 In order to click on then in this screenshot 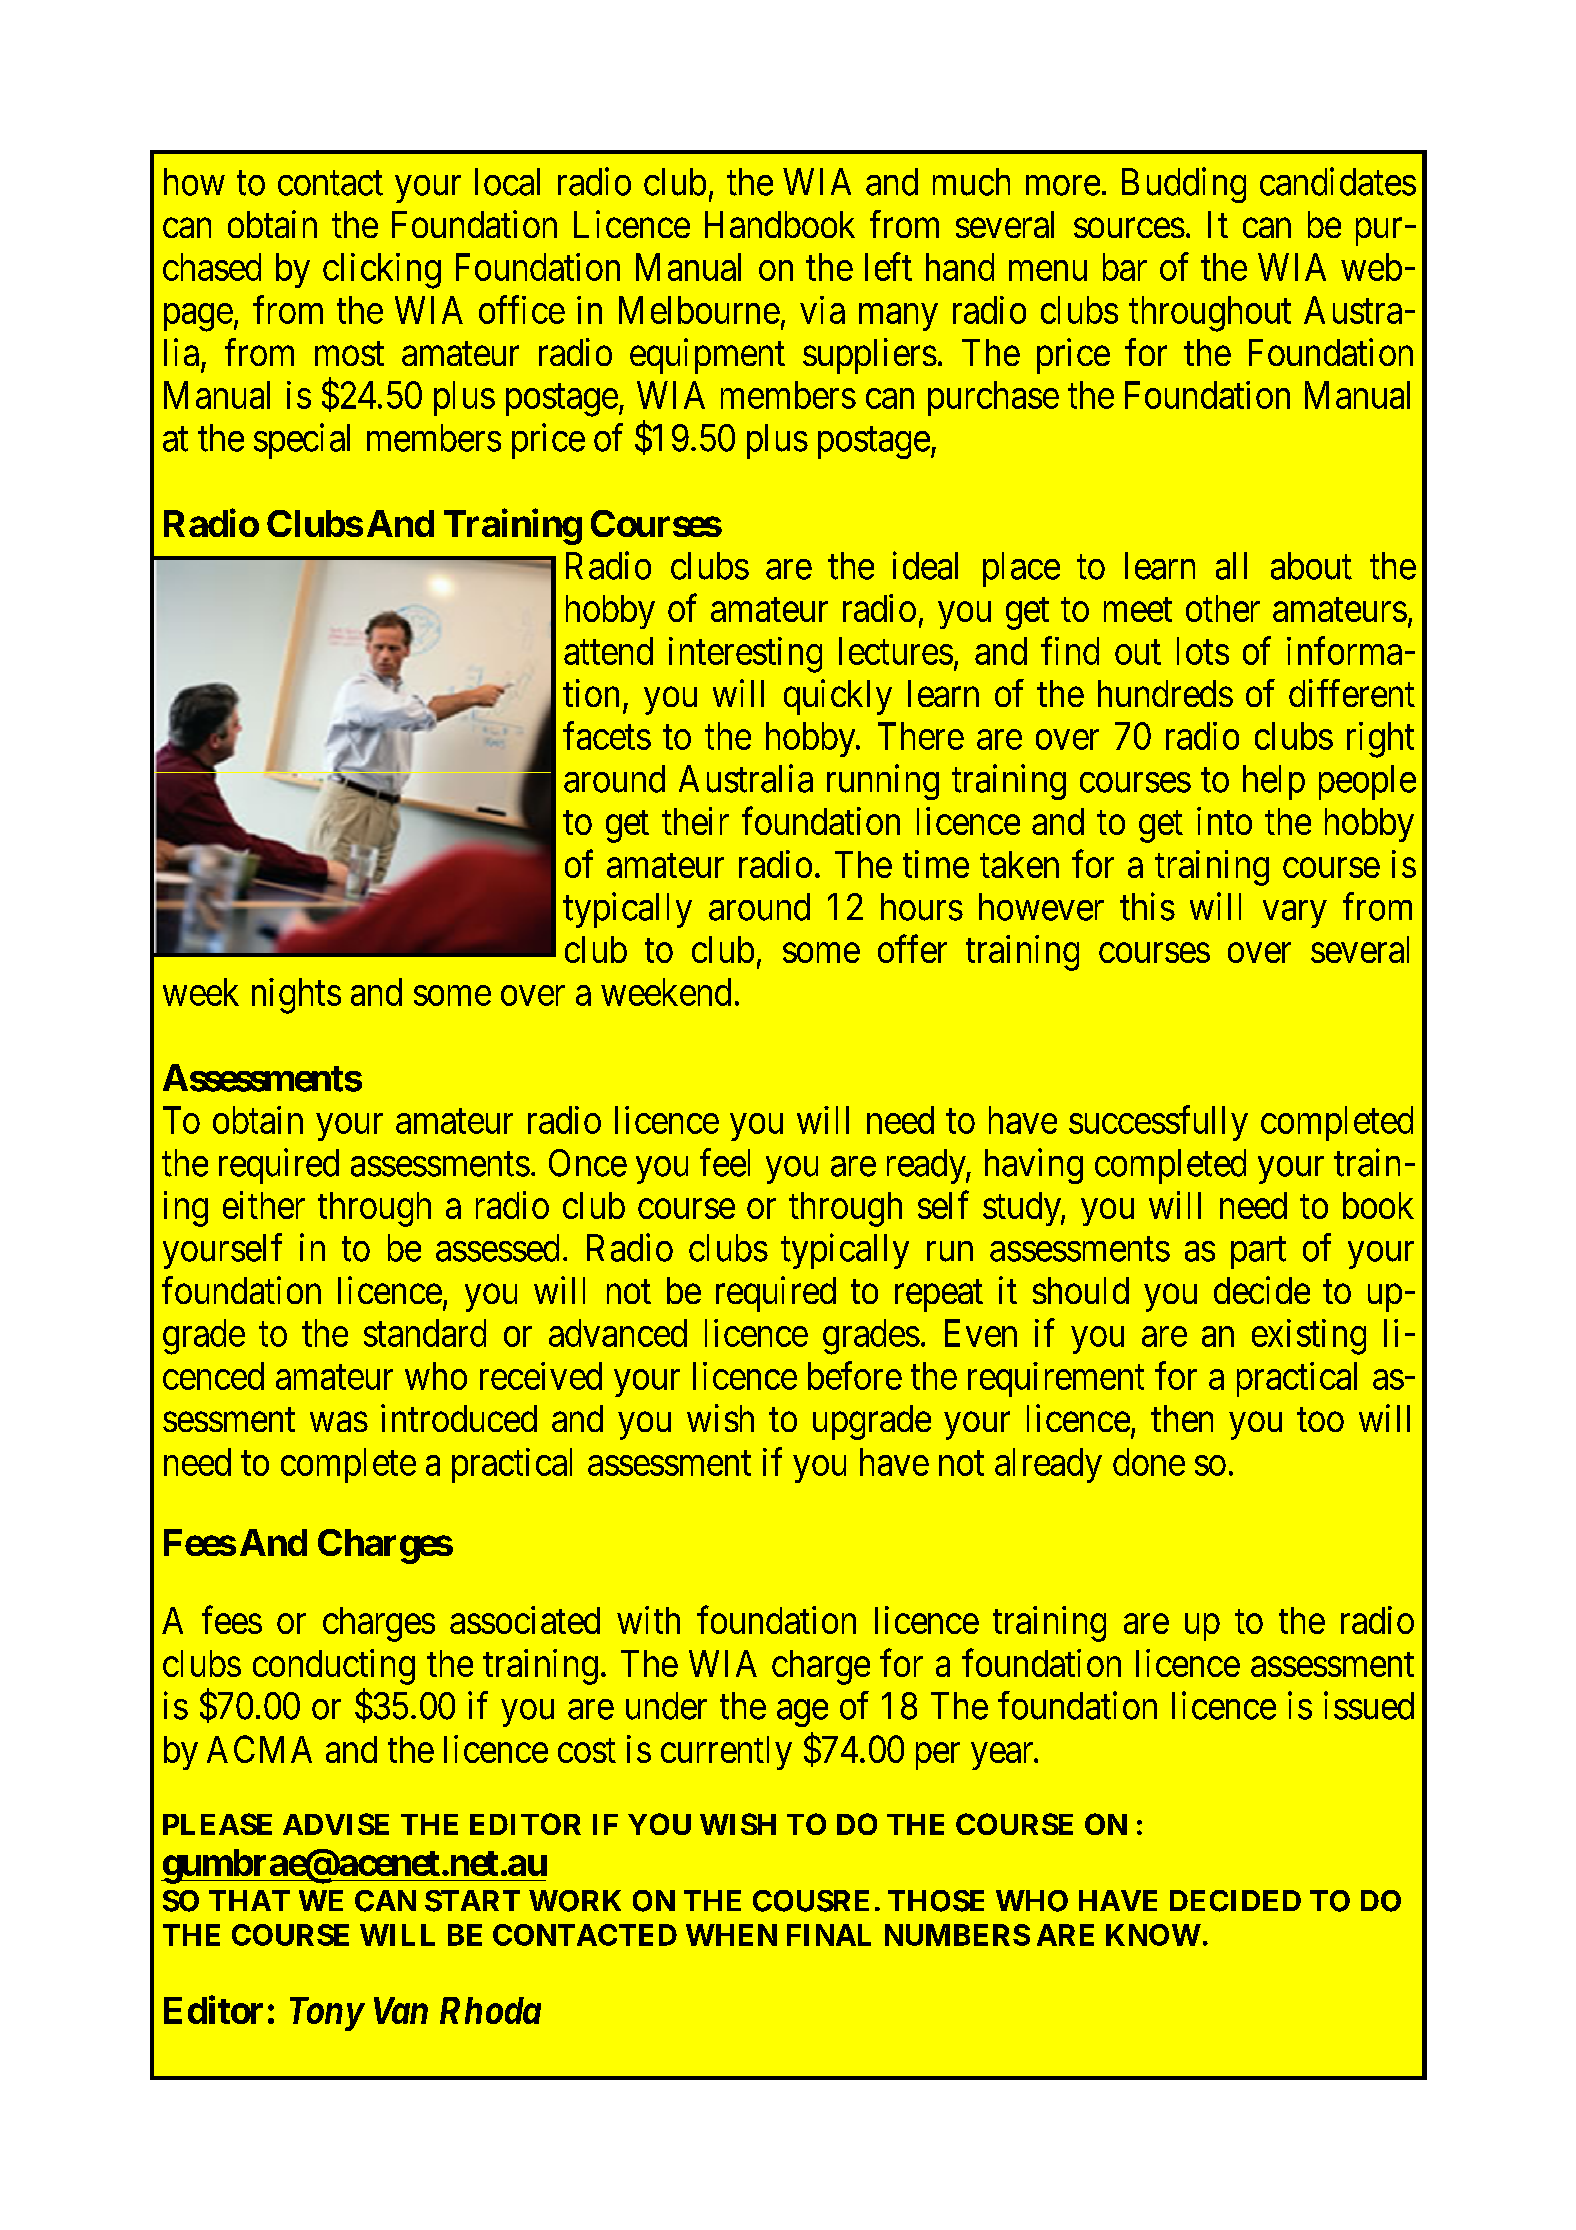, I will do `click(1182, 1418)`.
